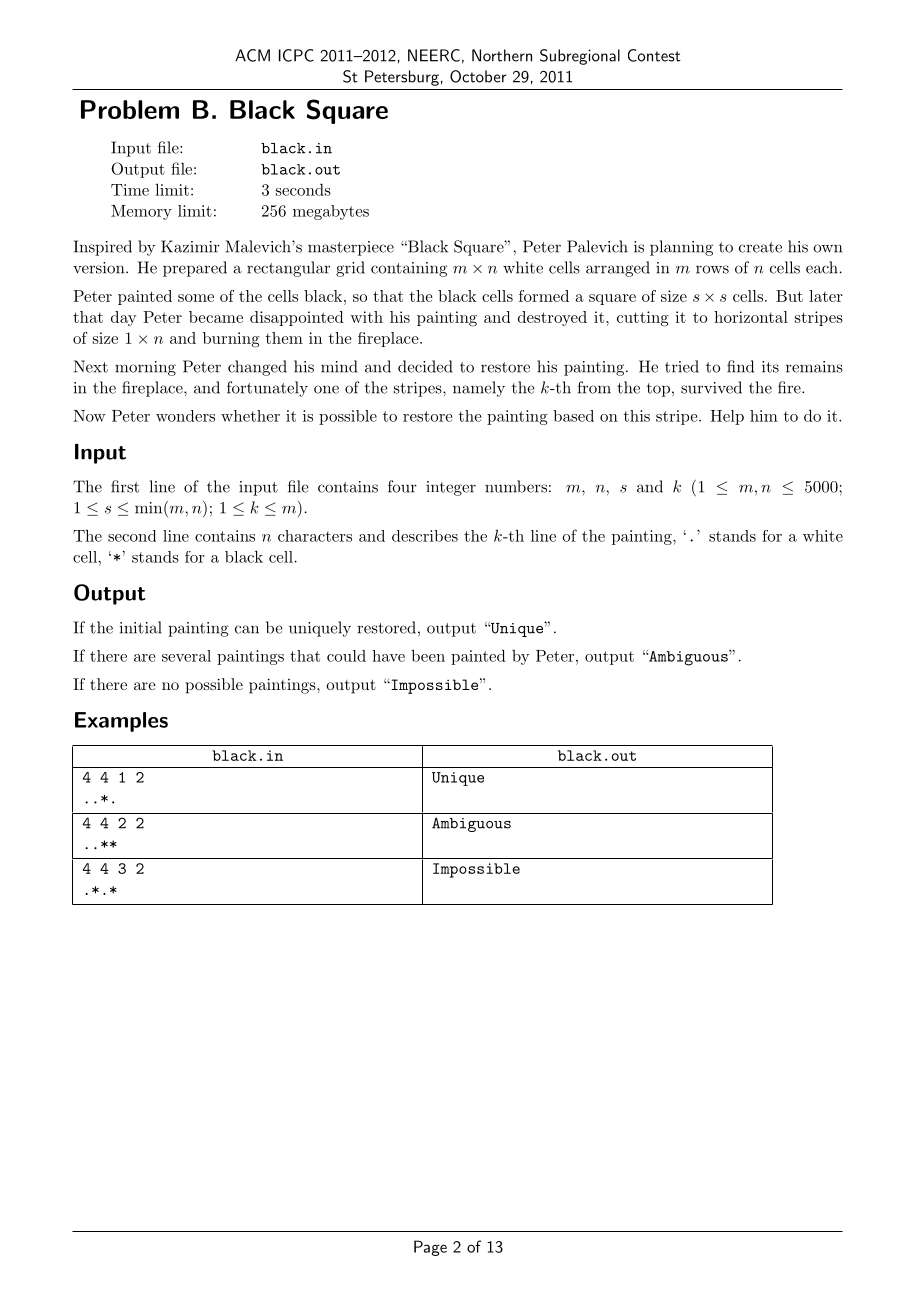  I want to click on been, so click(428, 655).
